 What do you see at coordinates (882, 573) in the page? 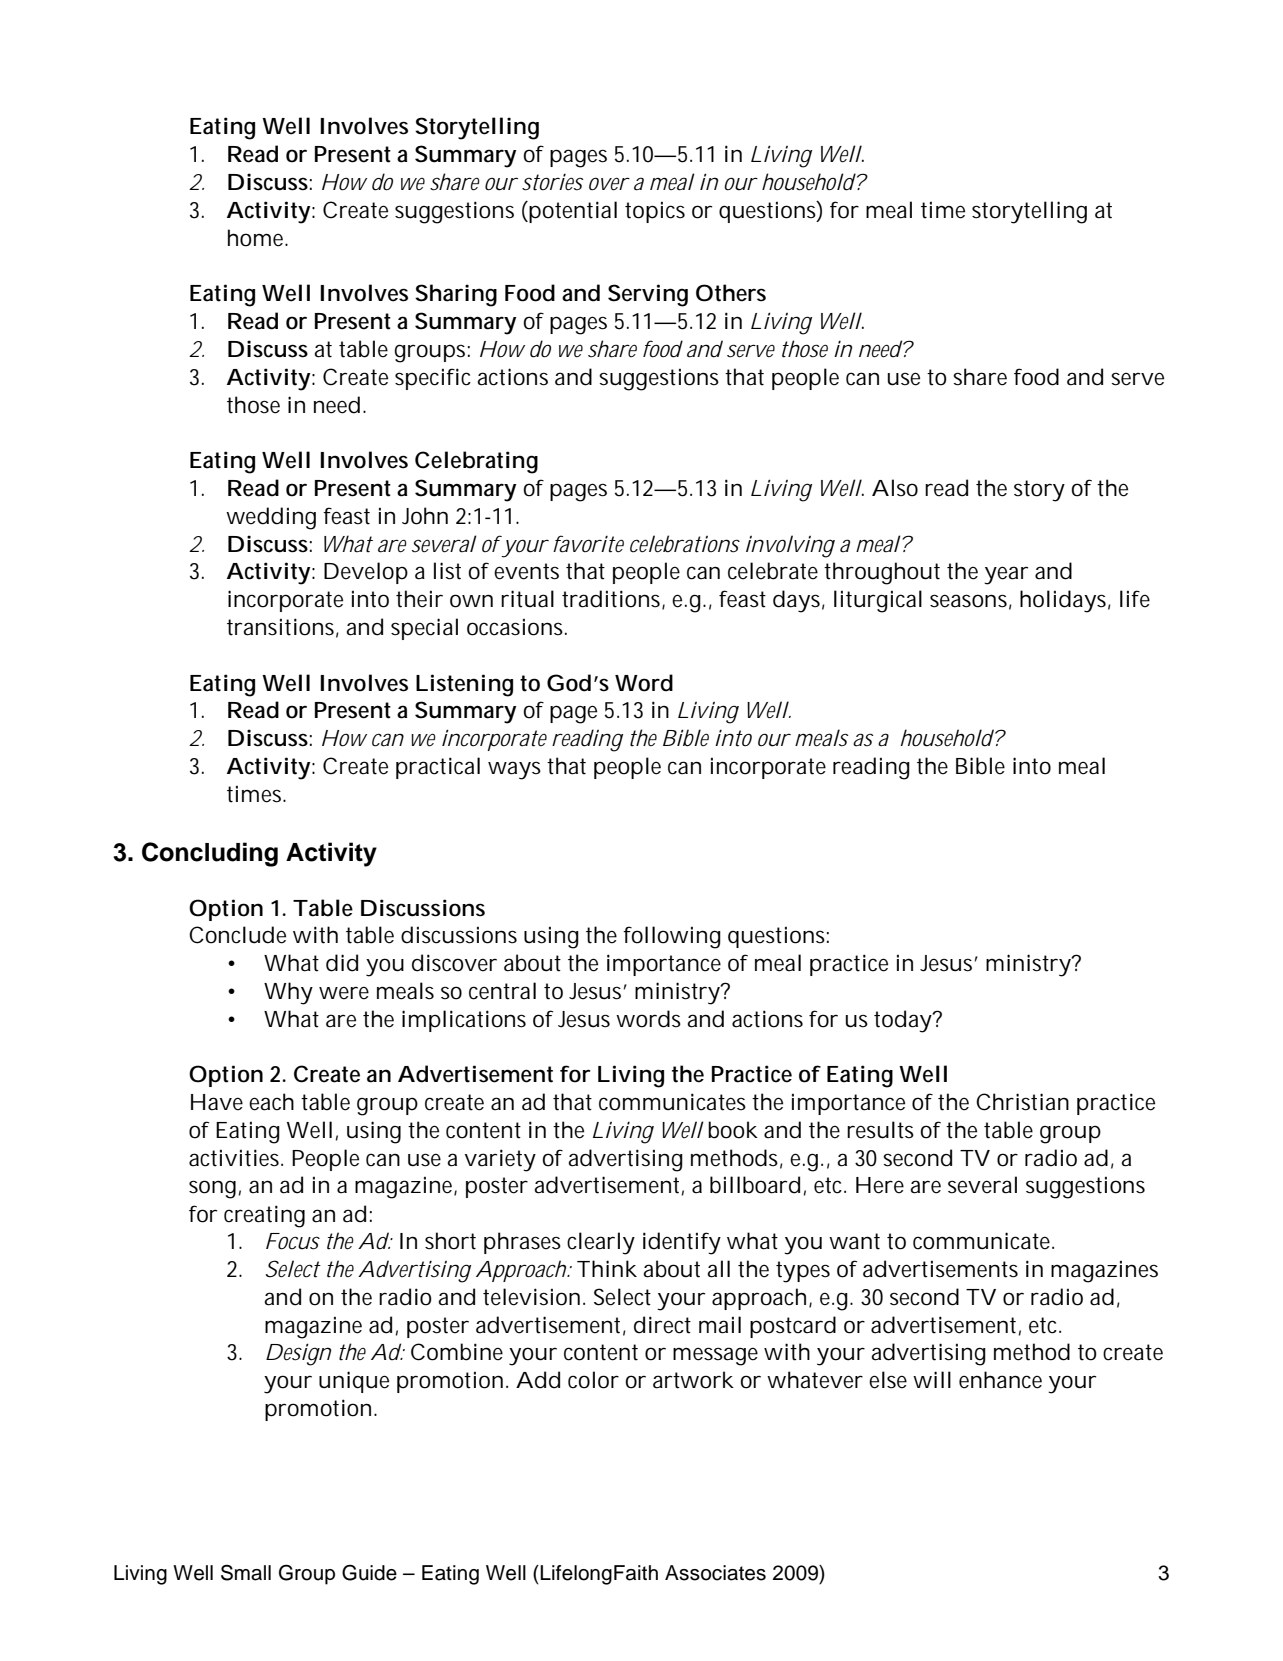
I see `throughout` at bounding box center [882, 573].
